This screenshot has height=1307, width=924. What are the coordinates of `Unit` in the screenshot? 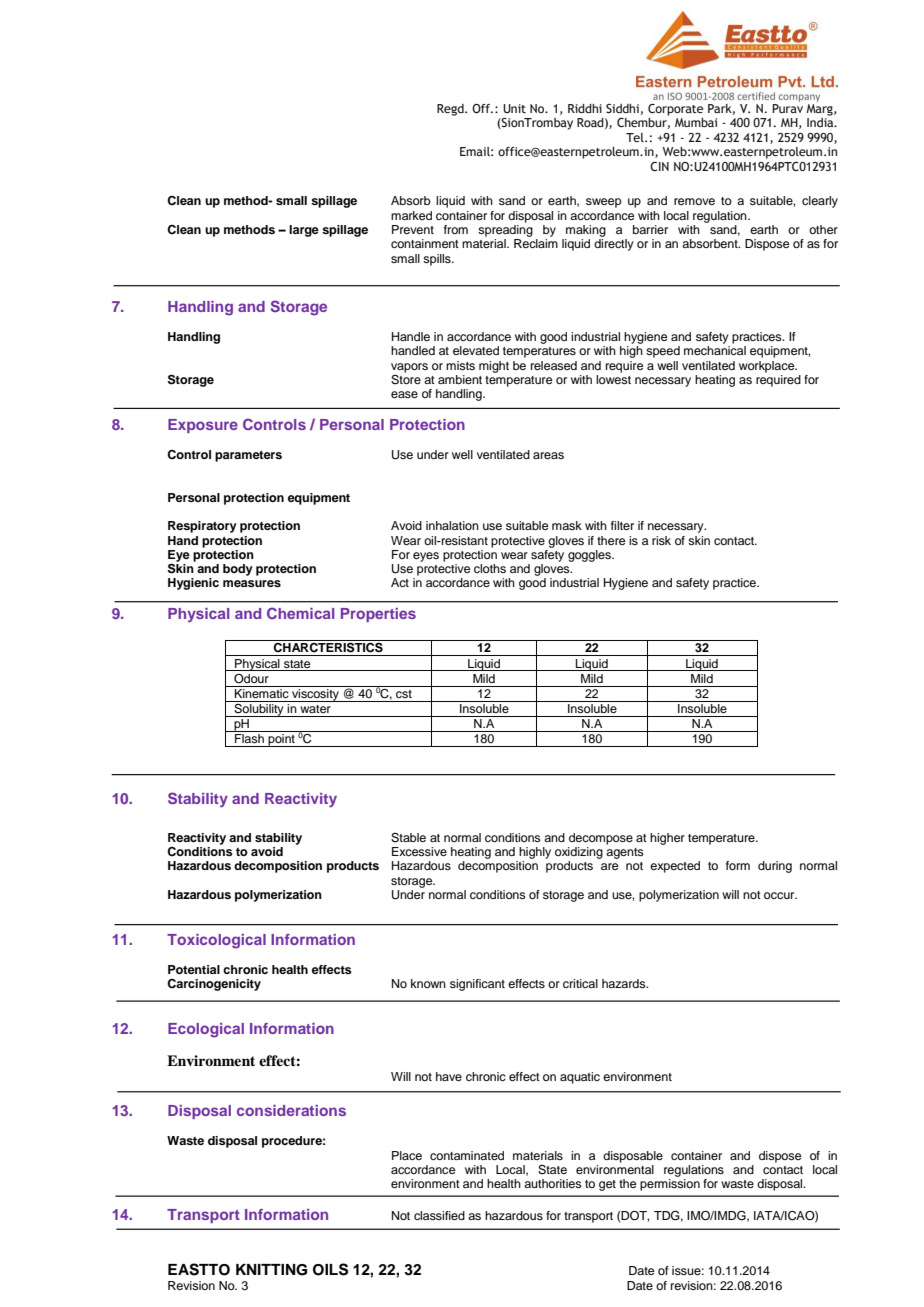 It's located at (514, 108).
